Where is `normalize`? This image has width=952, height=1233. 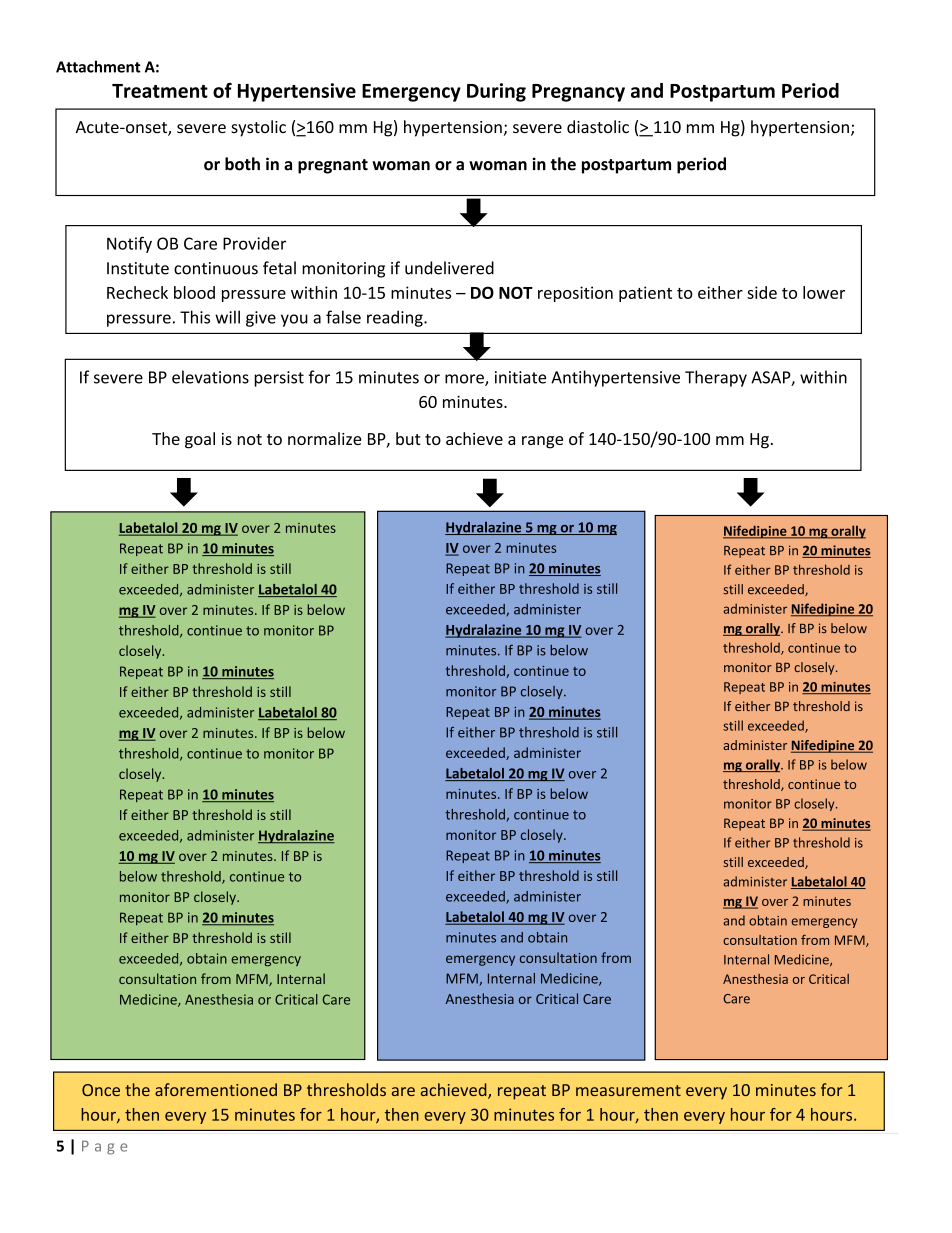 normalize is located at coordinates (324, 438).
